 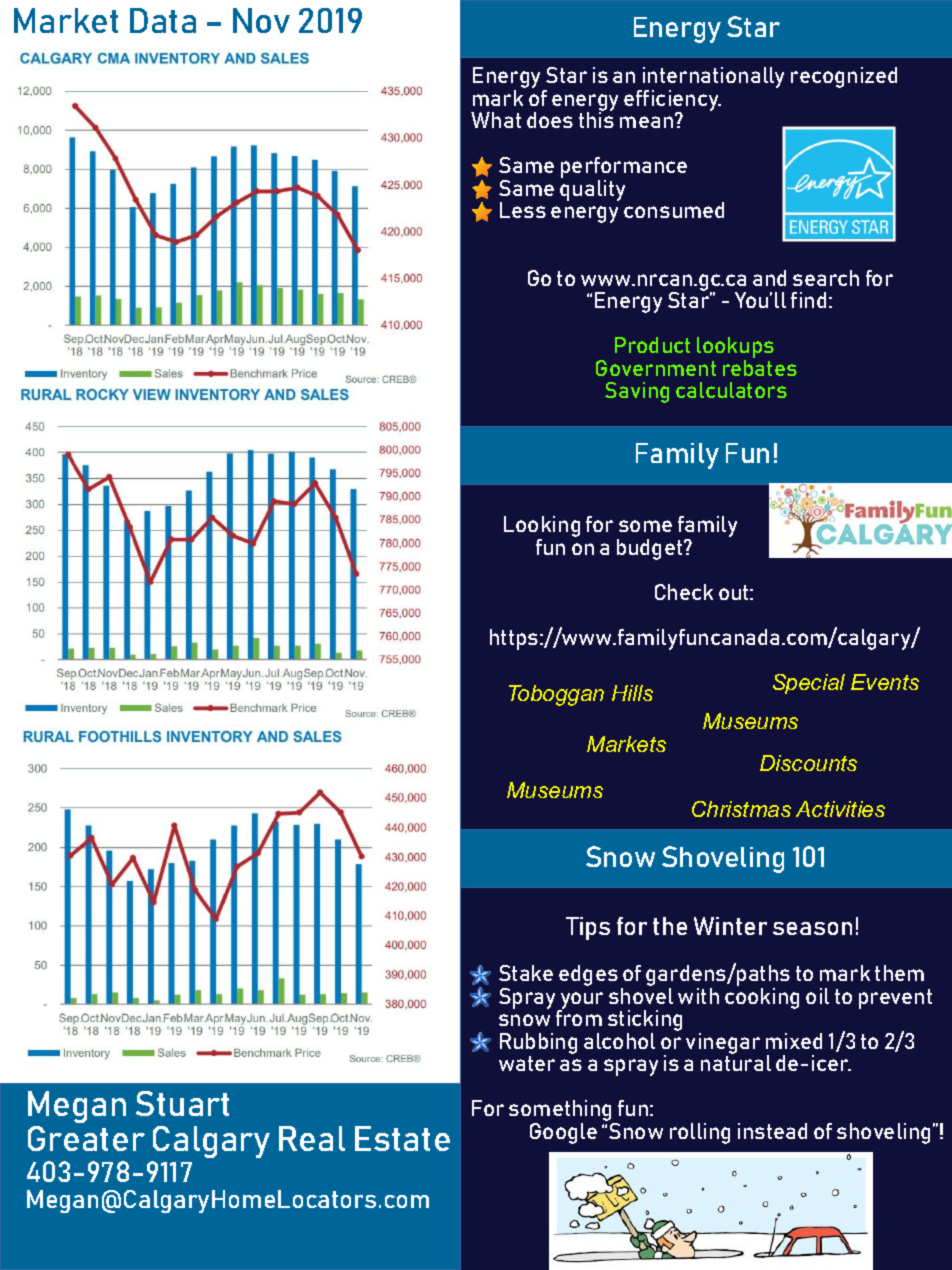 What do you see at coordinates (86, 1138) in the document?
I see `Greater` at bounding box center [86, 1138].
